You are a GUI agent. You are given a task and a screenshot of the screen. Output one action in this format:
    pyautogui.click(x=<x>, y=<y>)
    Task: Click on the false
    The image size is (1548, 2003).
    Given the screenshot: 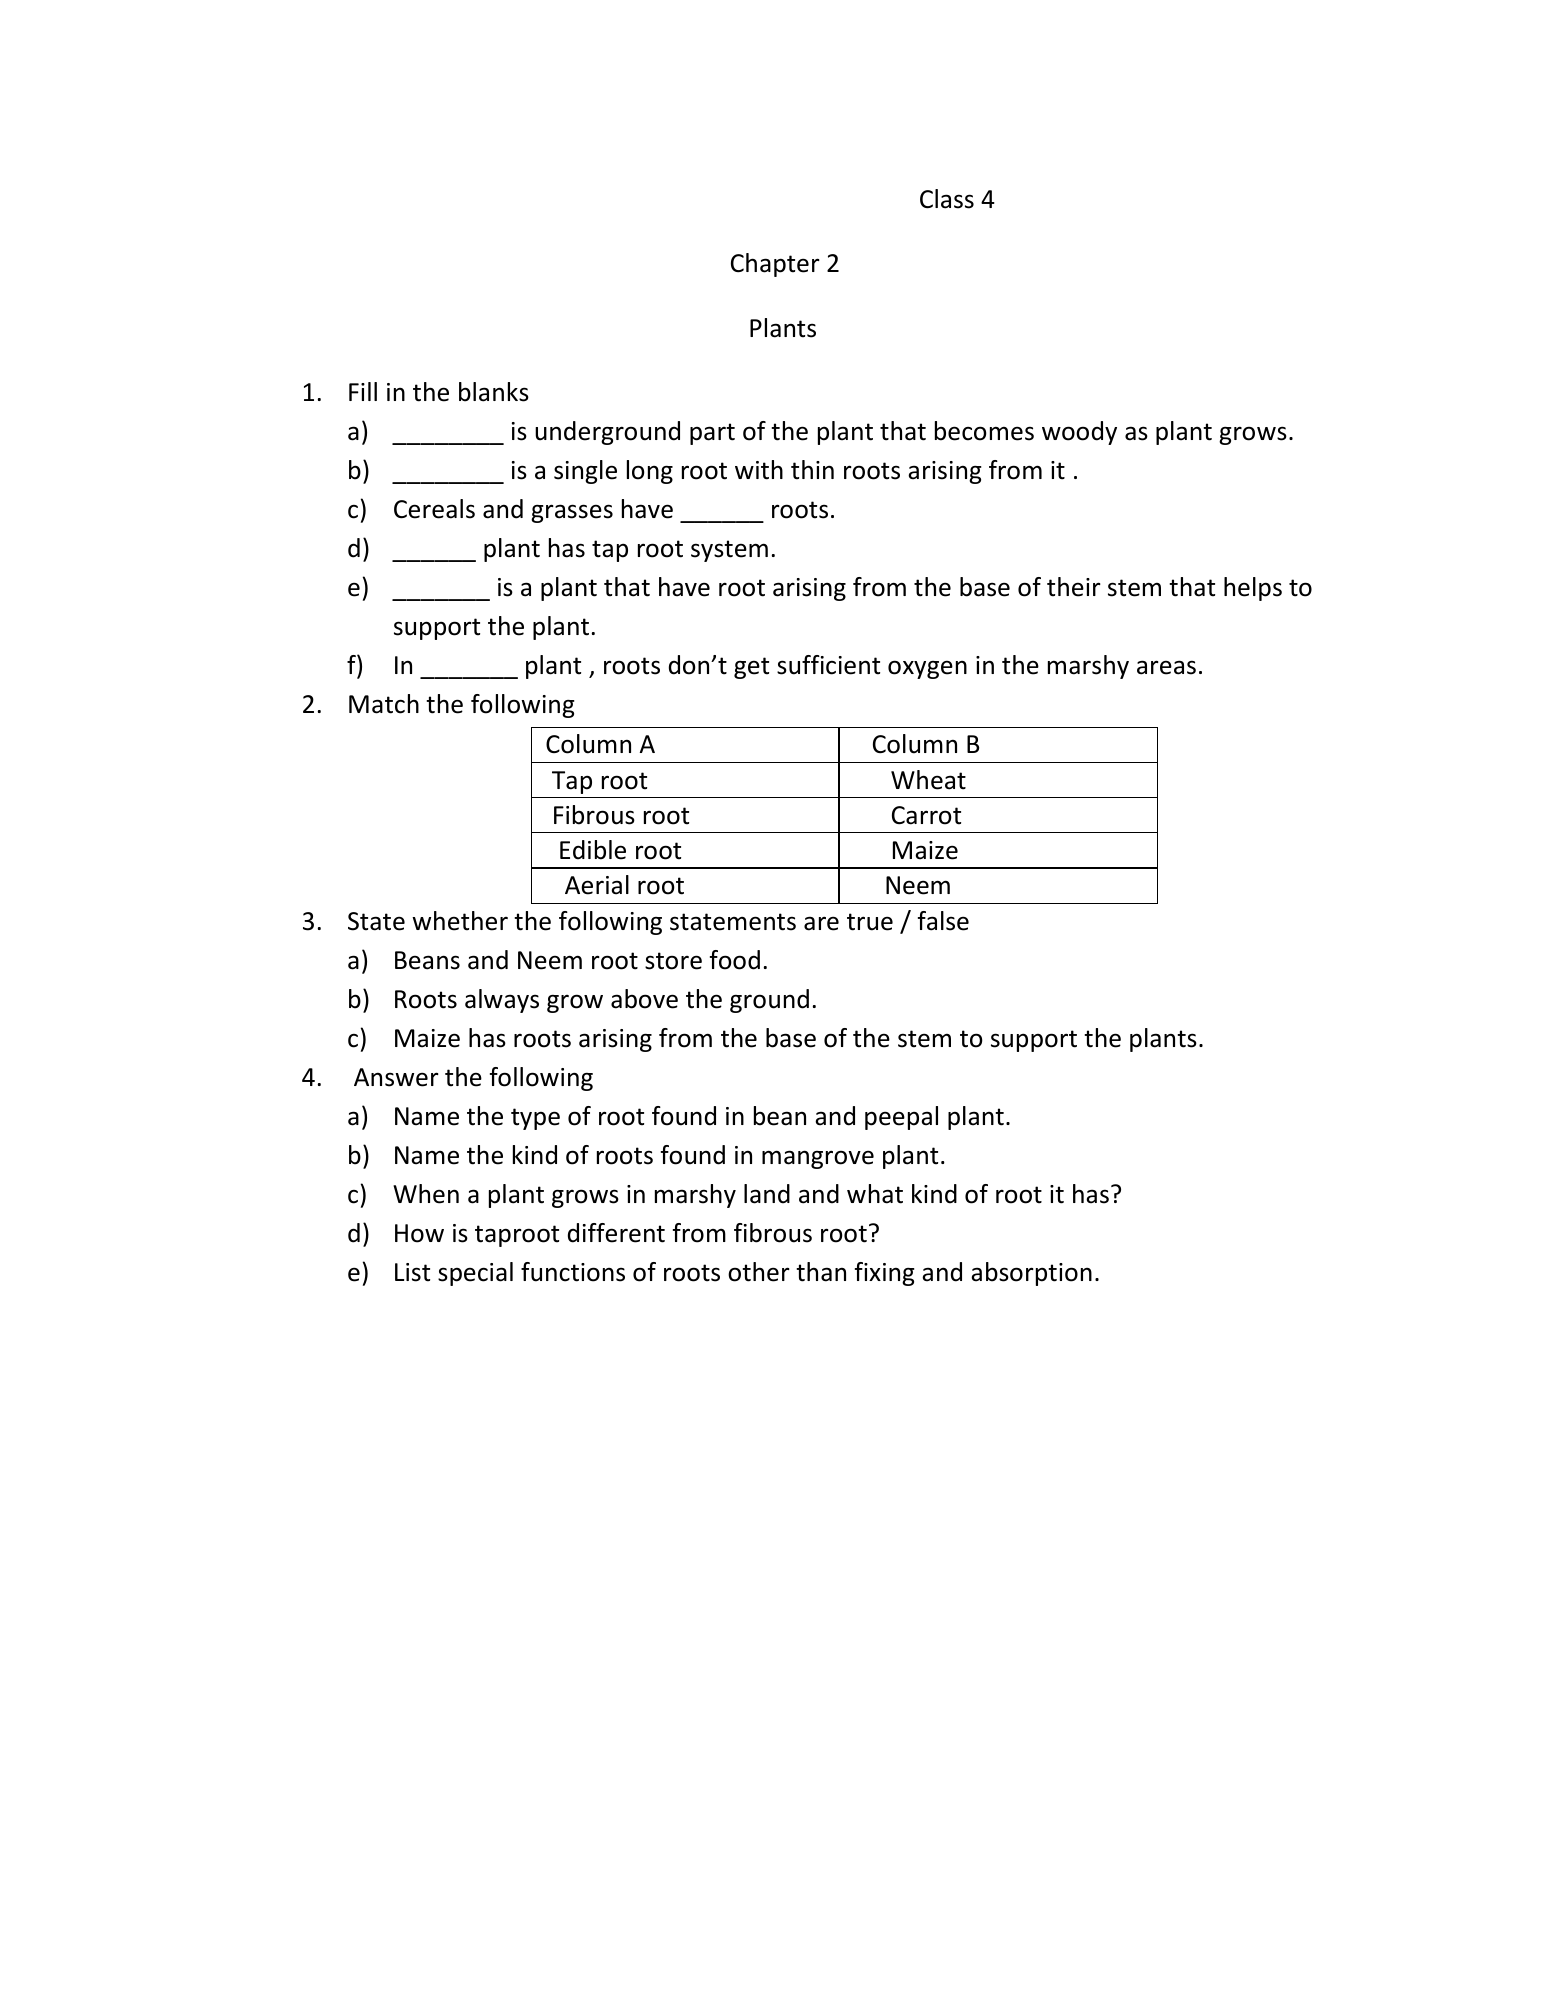 What is the action you would take?
    pyautogui.click(x=943, y=921)
